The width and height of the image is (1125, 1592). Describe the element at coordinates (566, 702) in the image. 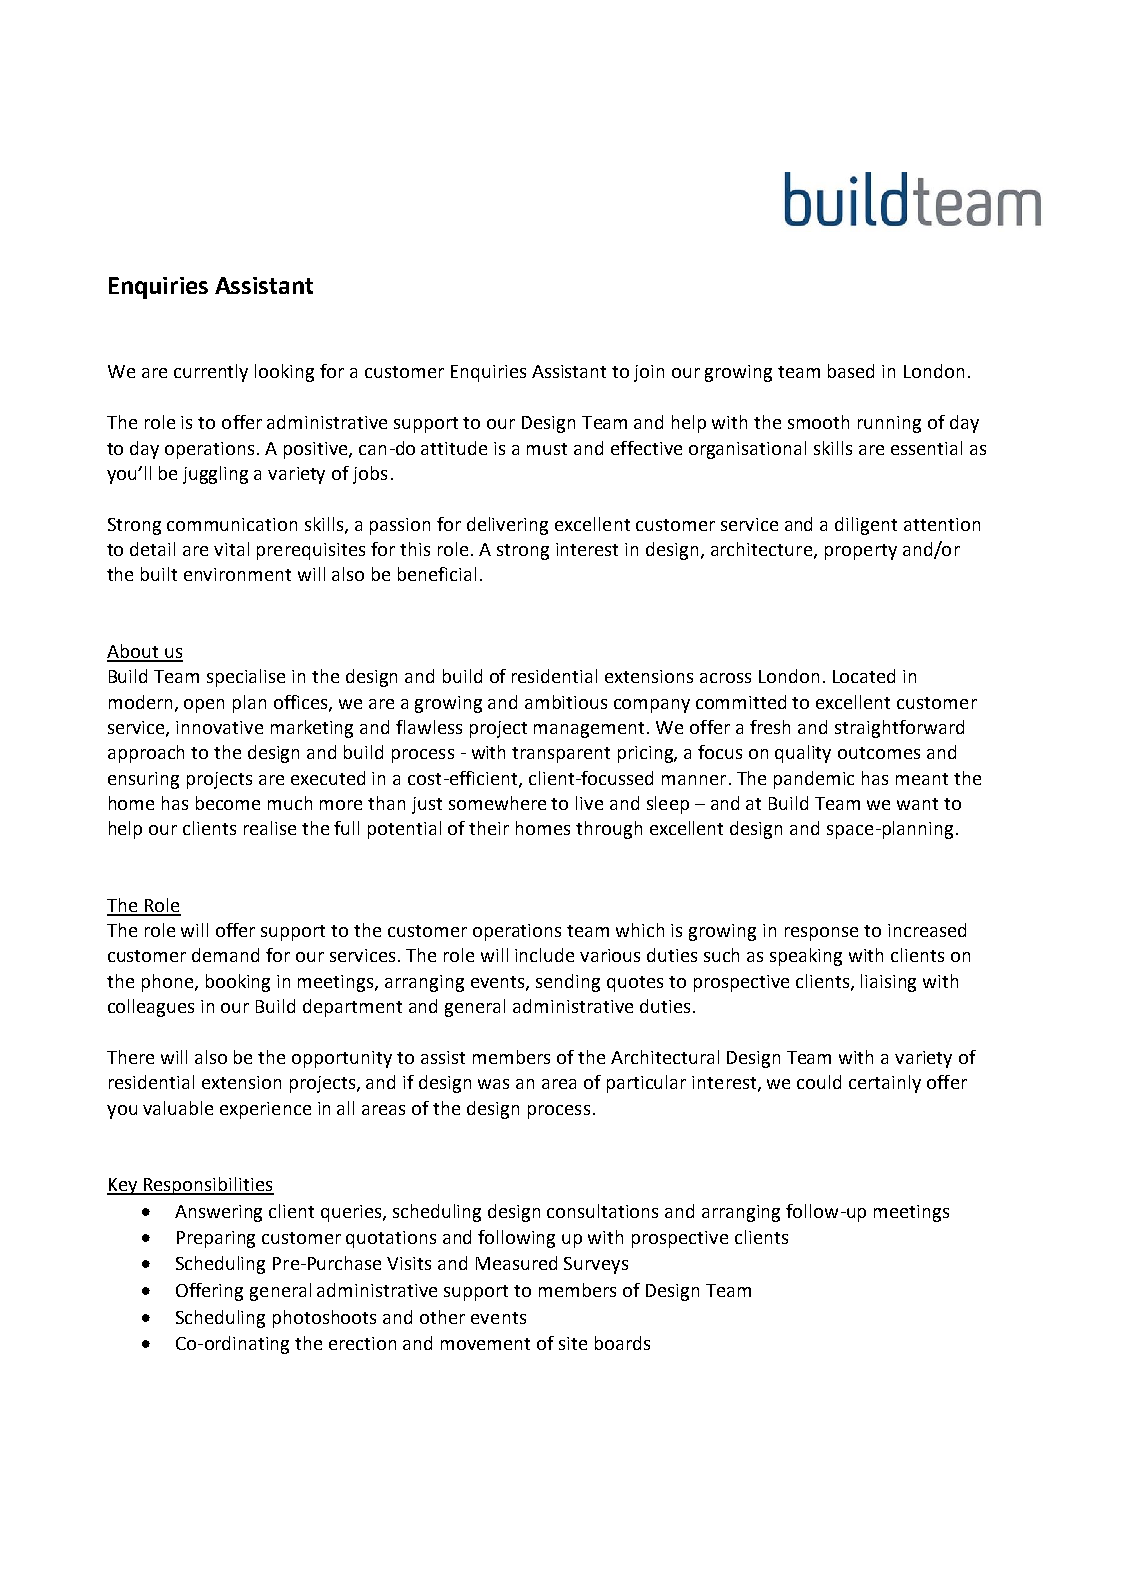

I see `ambitious` at that location.
